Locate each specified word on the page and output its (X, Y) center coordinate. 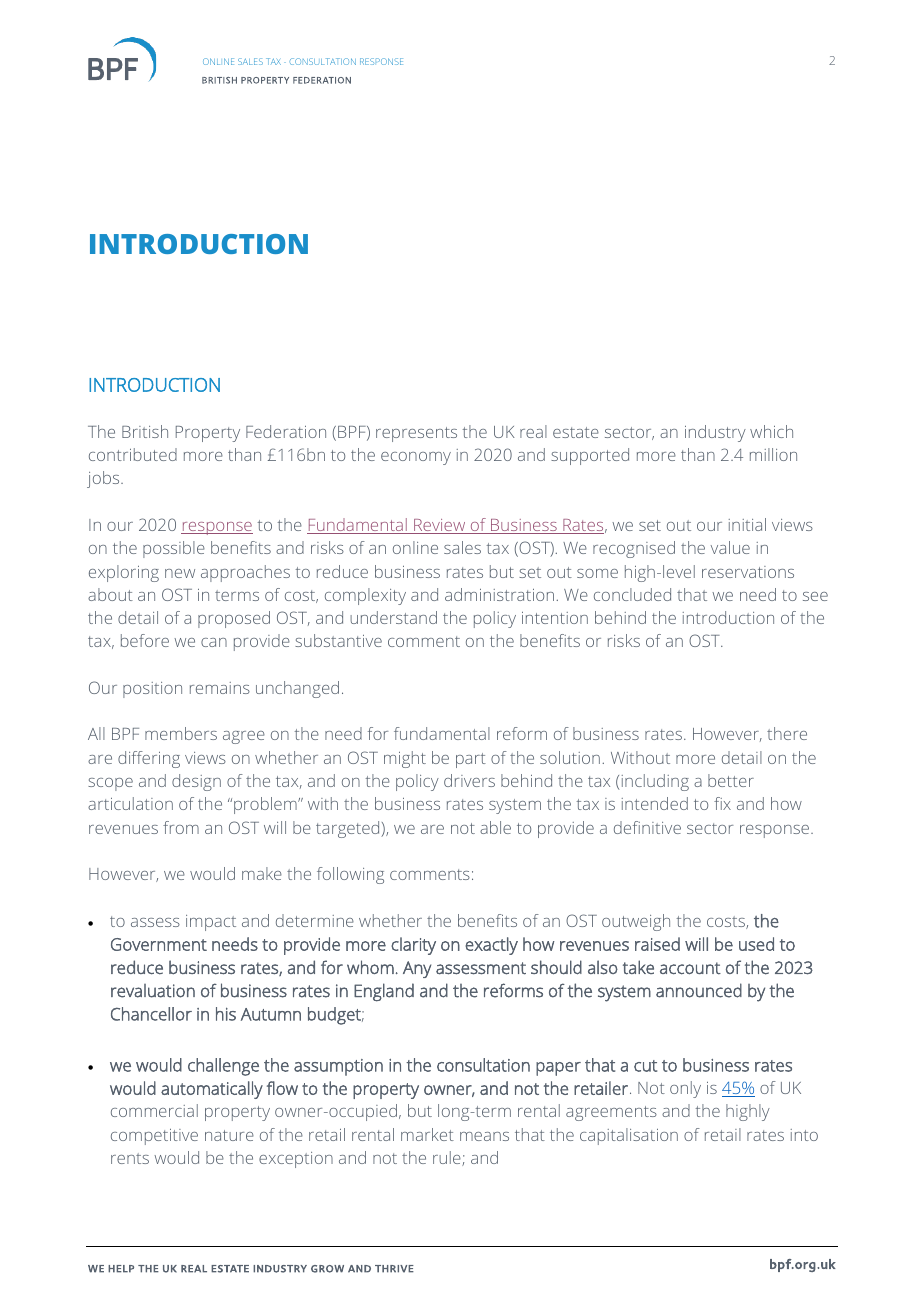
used (756, 944)
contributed (133, 454)
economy (416, 458)
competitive (154, 1137)
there (787, 733)
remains (220, 688)
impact (211, 923)
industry (715, 433)
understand (393, 617)
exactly (491, 946)
